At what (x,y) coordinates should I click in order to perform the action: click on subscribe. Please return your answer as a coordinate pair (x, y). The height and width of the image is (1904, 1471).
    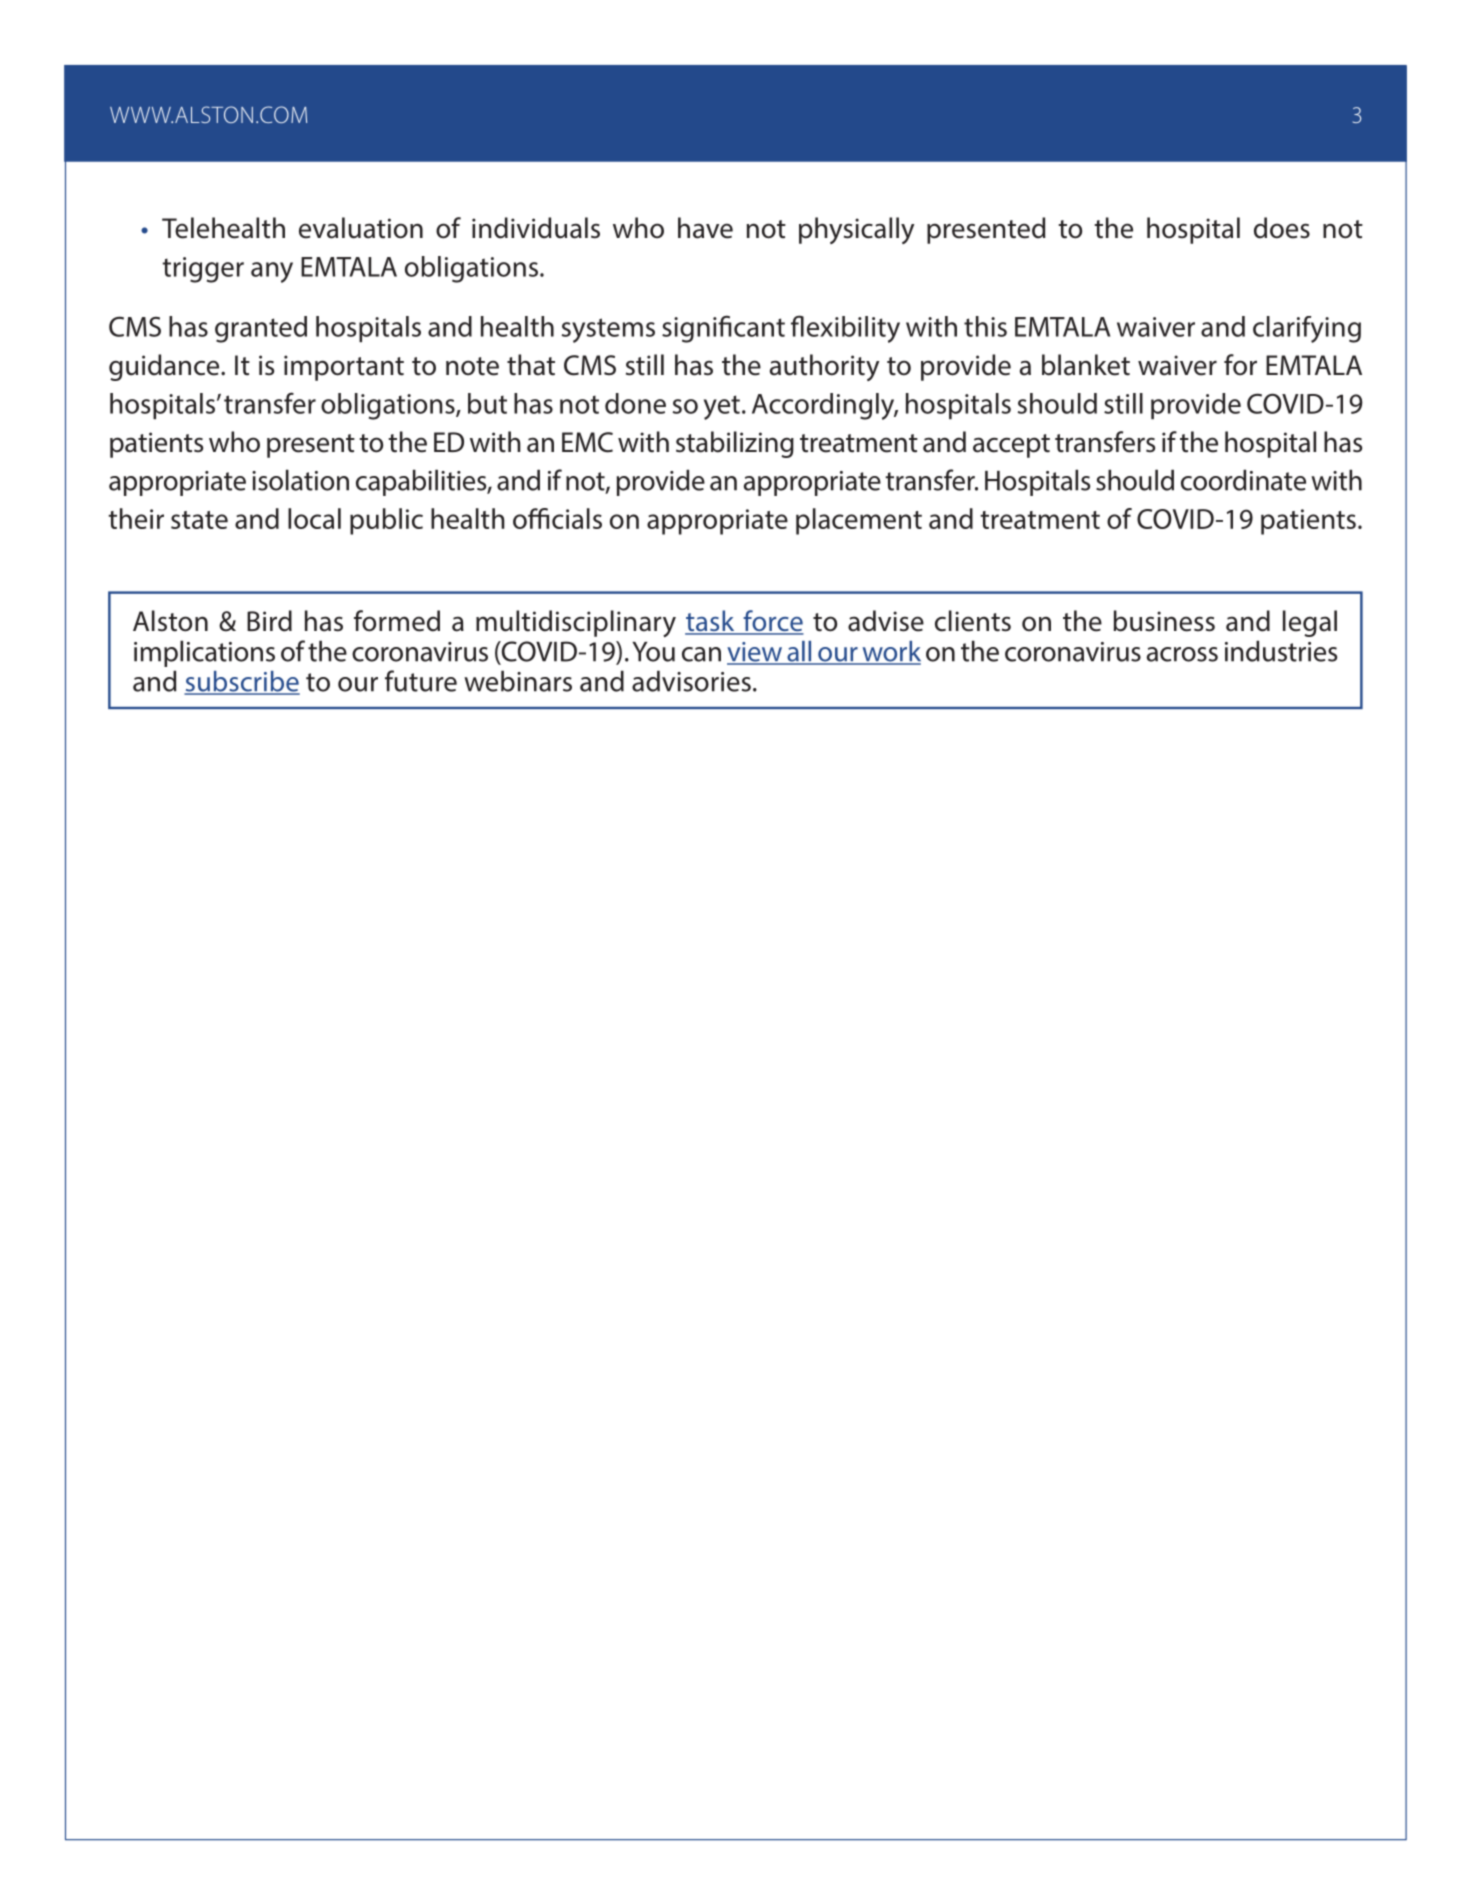
    Looking at the image, I should click on (242, 682).
